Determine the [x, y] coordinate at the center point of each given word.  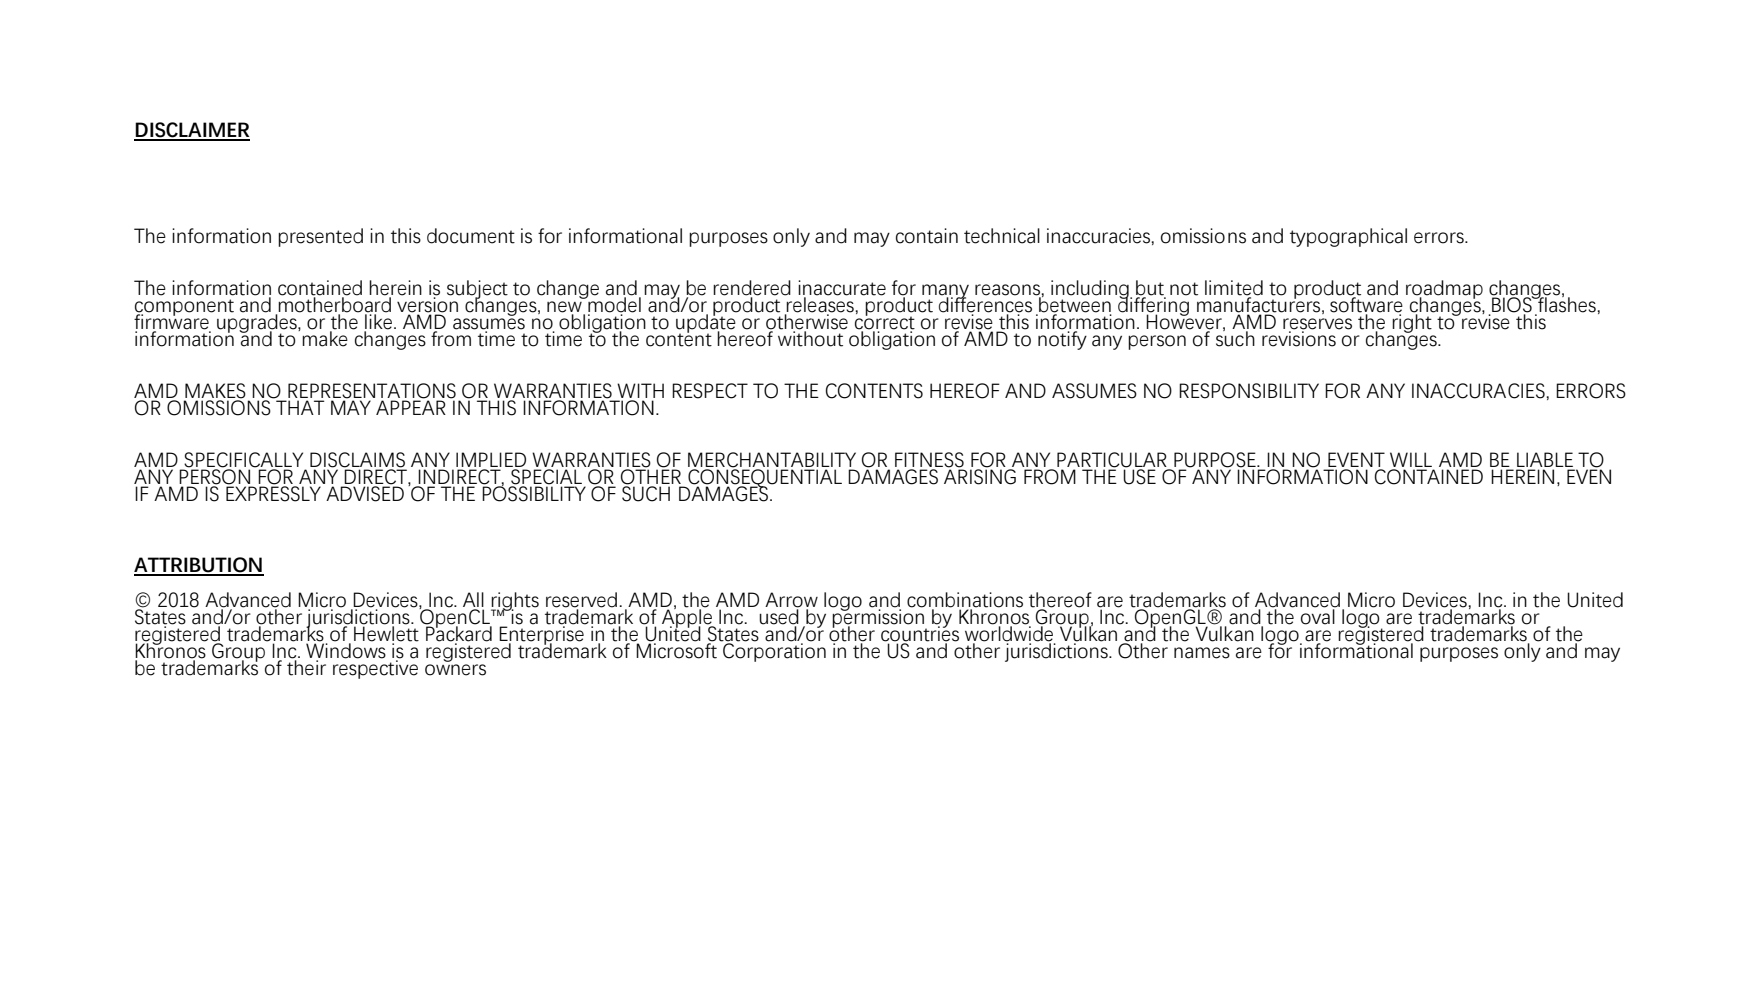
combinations [965, 601]
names [1202, 653]
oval [1318, 616]
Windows [346, 650]
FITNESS [929, 461]
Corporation [773, 651]
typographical [1348, 237]
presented [320, 237]
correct [885, 322]
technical [1002, 236]
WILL [1412, 461]
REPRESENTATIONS [372, 391]
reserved [583, 601]
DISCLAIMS [358, 461]
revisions [1299, 338]
